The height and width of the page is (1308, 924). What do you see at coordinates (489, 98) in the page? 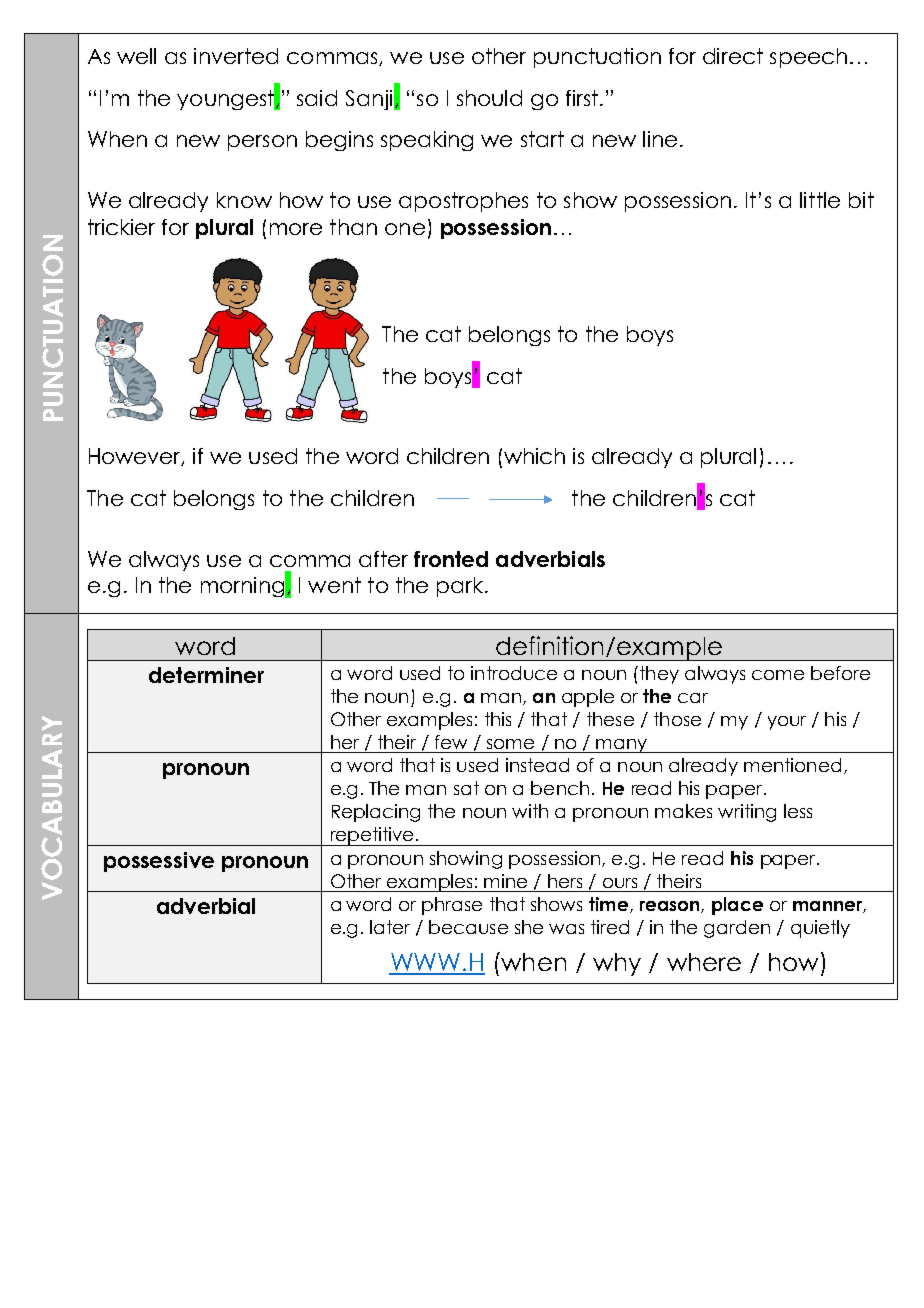
I see `should` at bounding box center [489, 98].
